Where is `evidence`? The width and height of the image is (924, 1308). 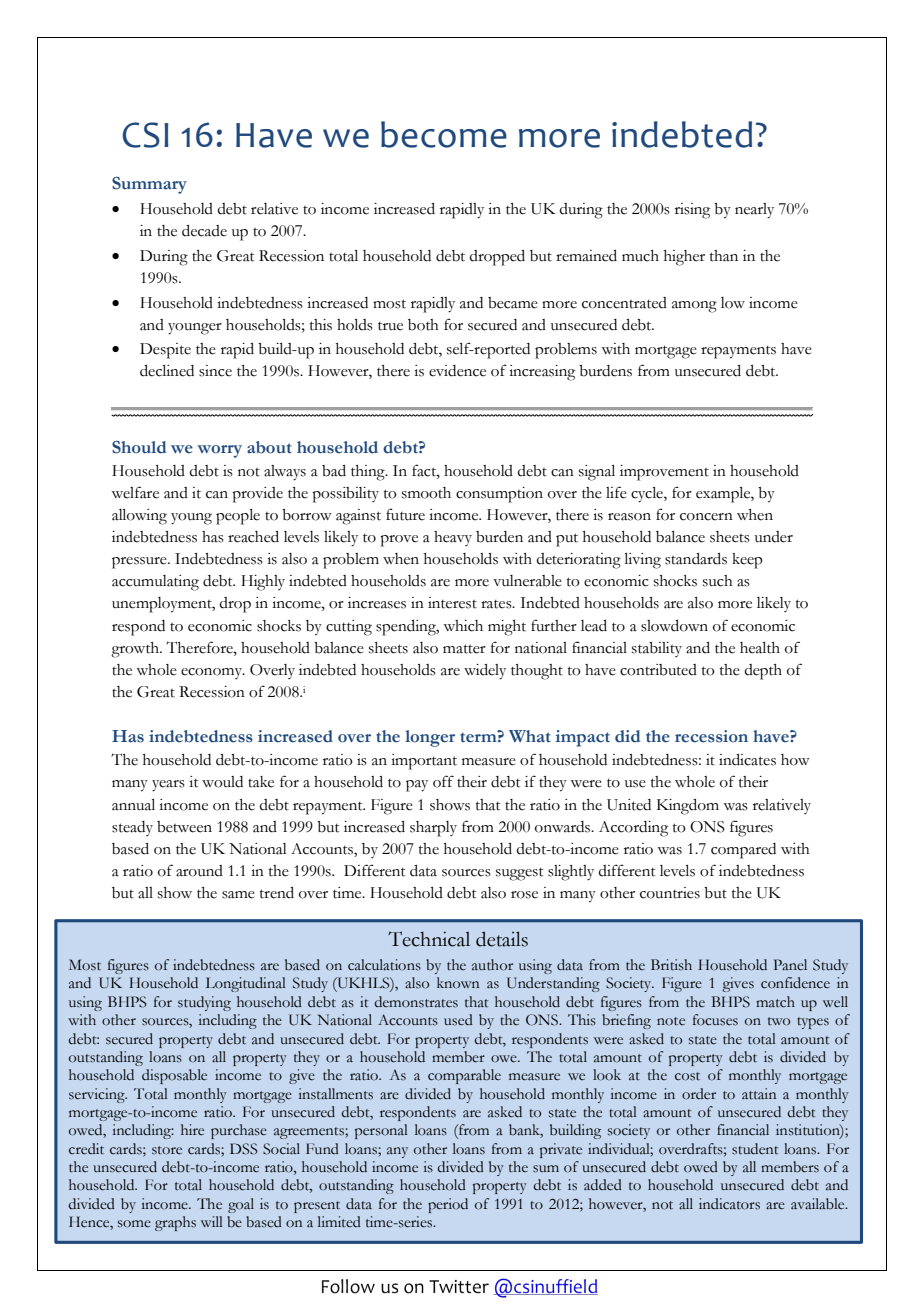 evidence is located at coordinates (457, 371).
